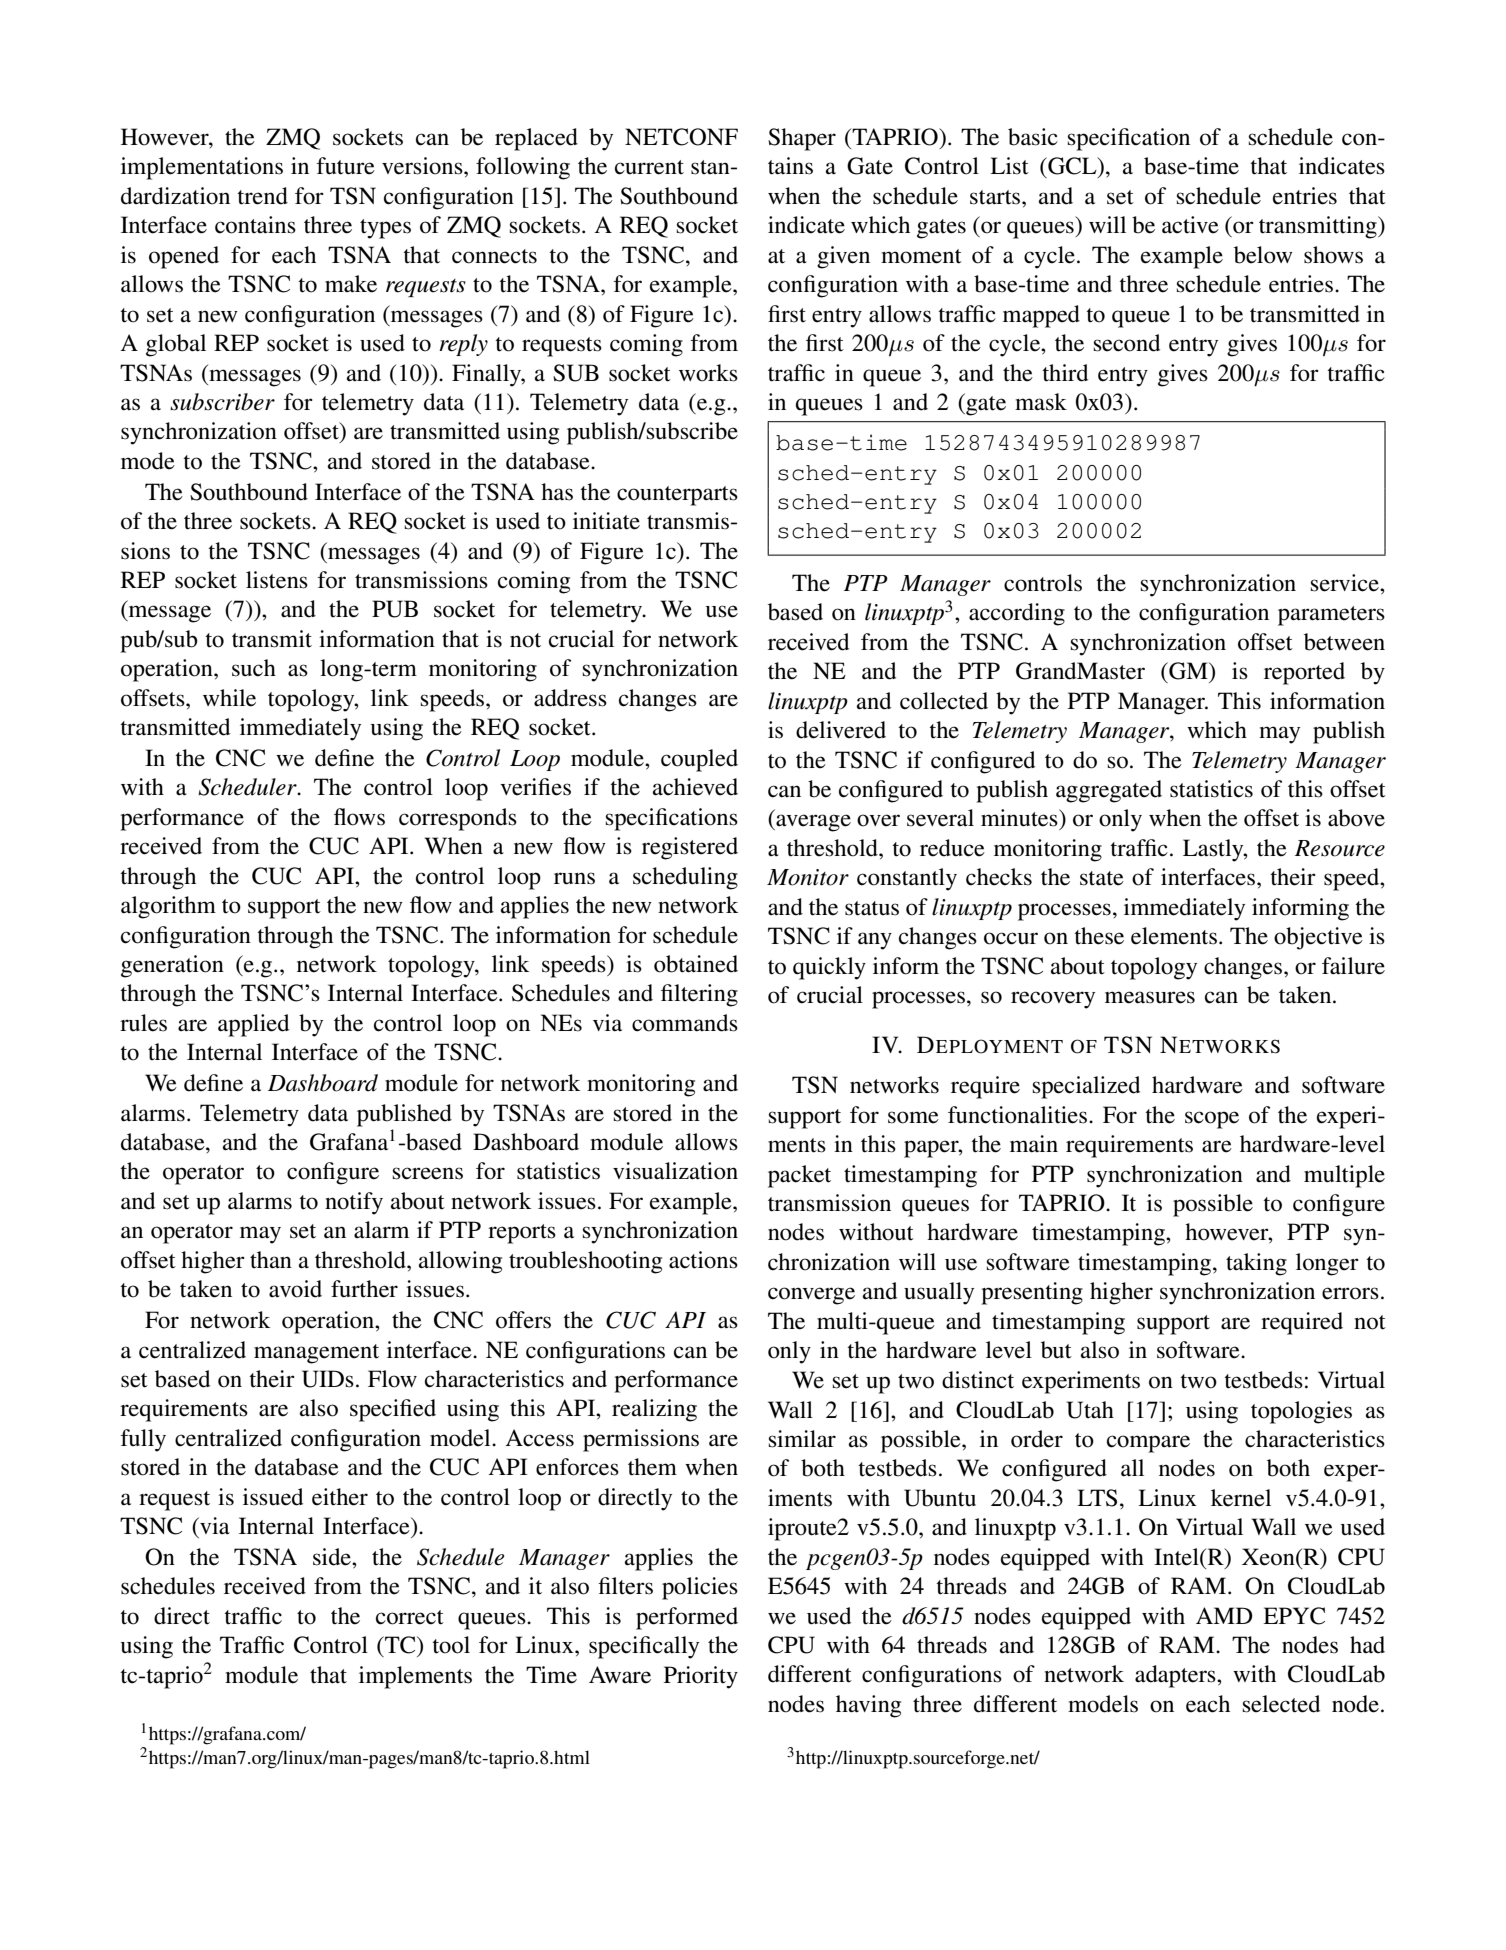  Describe the element at coordinates (696, 964) in the page. I see `obtained` at that location.
